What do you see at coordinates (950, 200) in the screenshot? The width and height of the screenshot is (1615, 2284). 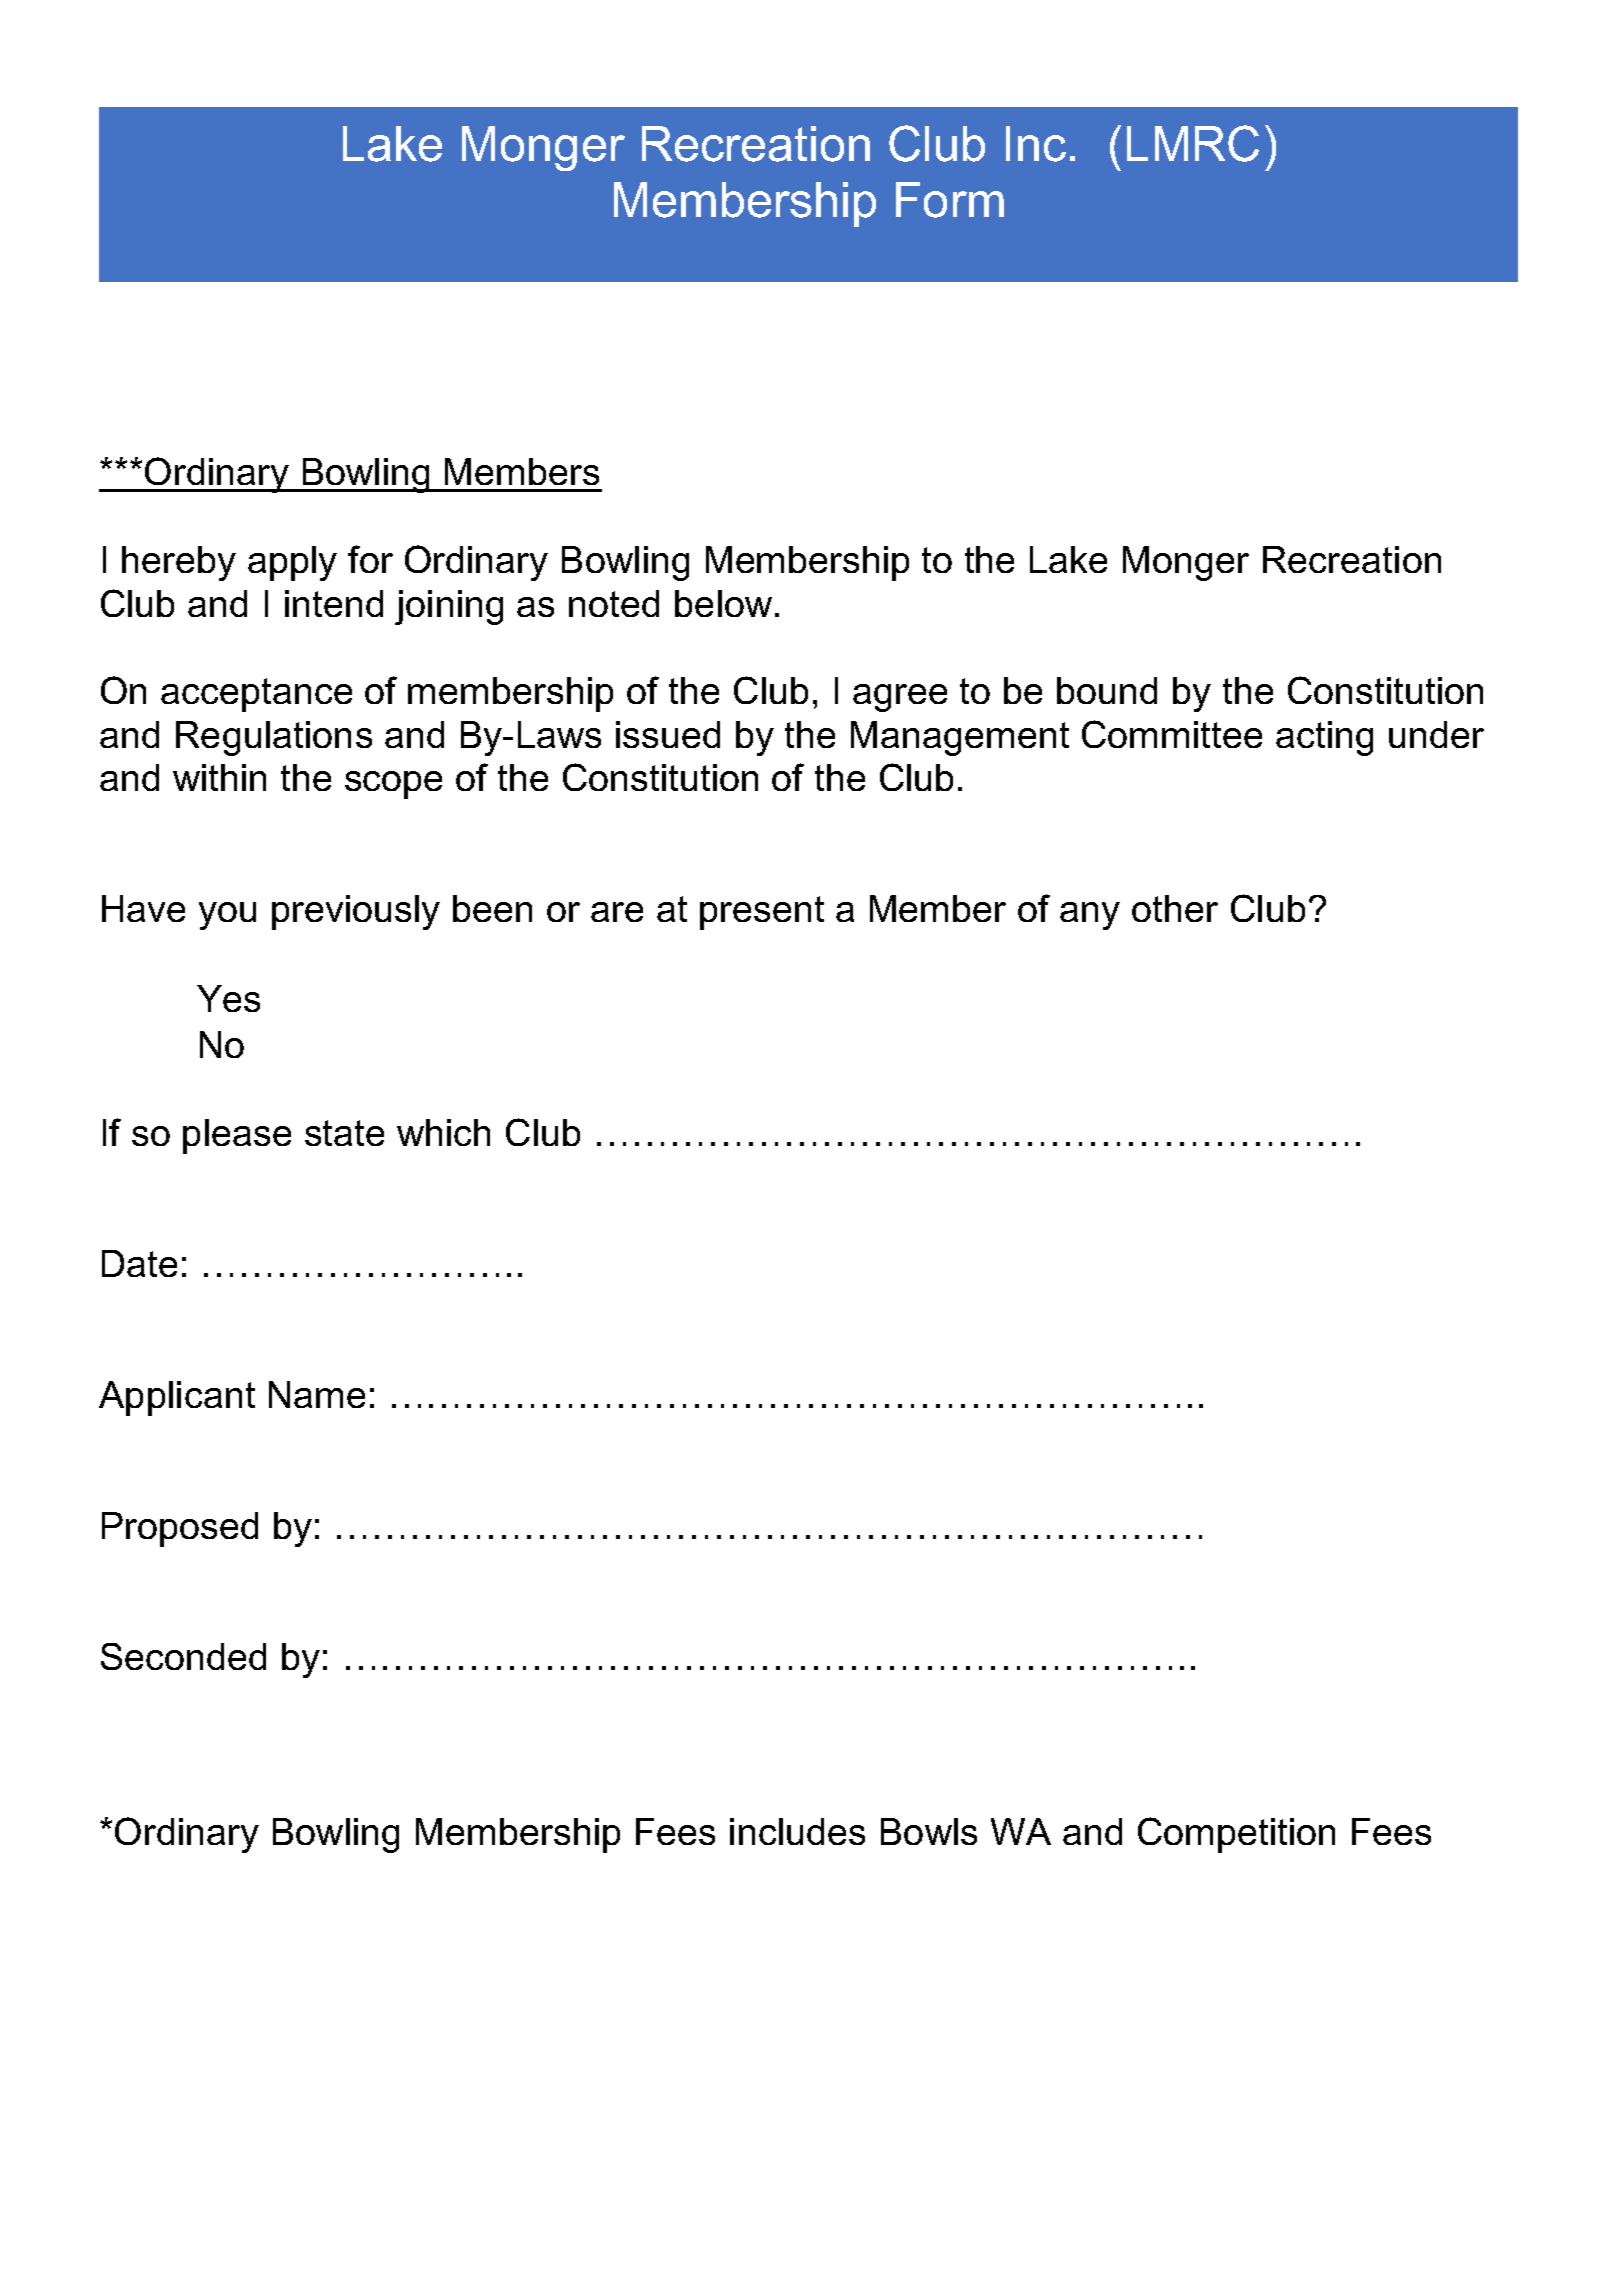 I see `Form` at bounding box center [950, 200].
